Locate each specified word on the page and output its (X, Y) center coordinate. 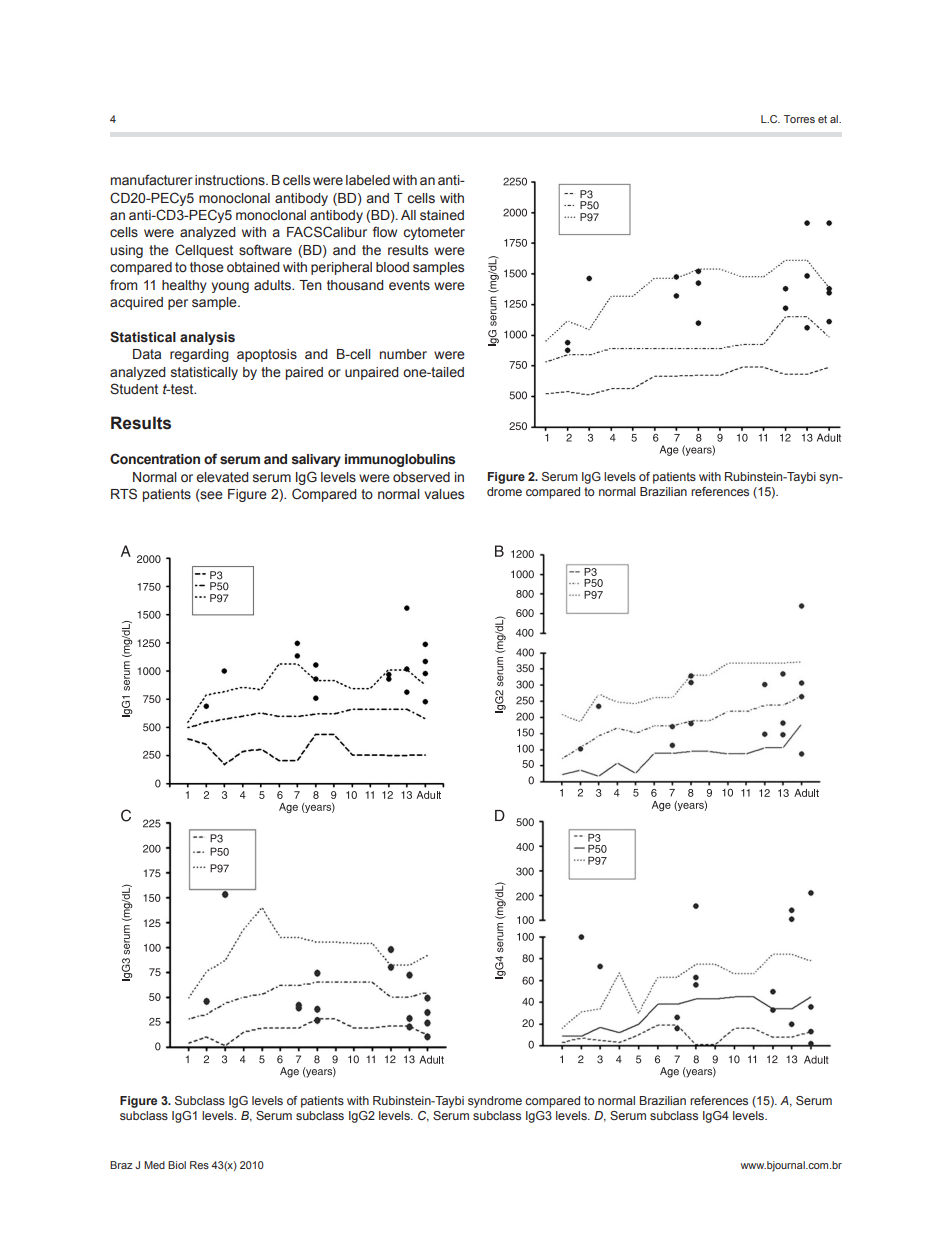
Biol (177, 1165)
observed (421, 477)
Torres (799, 119)
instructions (231, 180)
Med (154, 1165)
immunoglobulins (400, 460)
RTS (124, 493)
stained (442, 215)
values (444, 494)
